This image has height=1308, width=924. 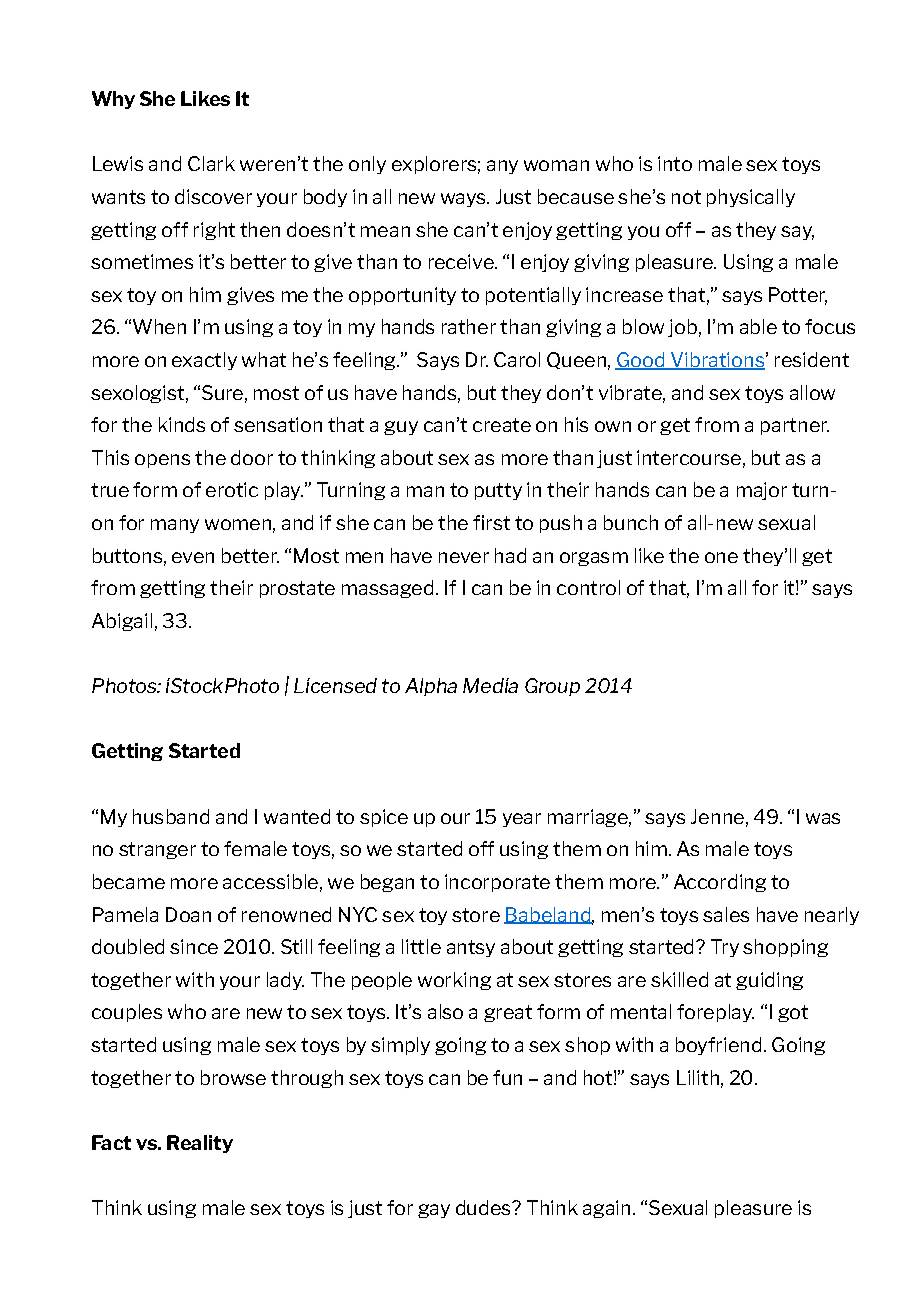 What do you see at coordinates (675, 163) in the image?
I see `into` at bounding box center [675, 163].
